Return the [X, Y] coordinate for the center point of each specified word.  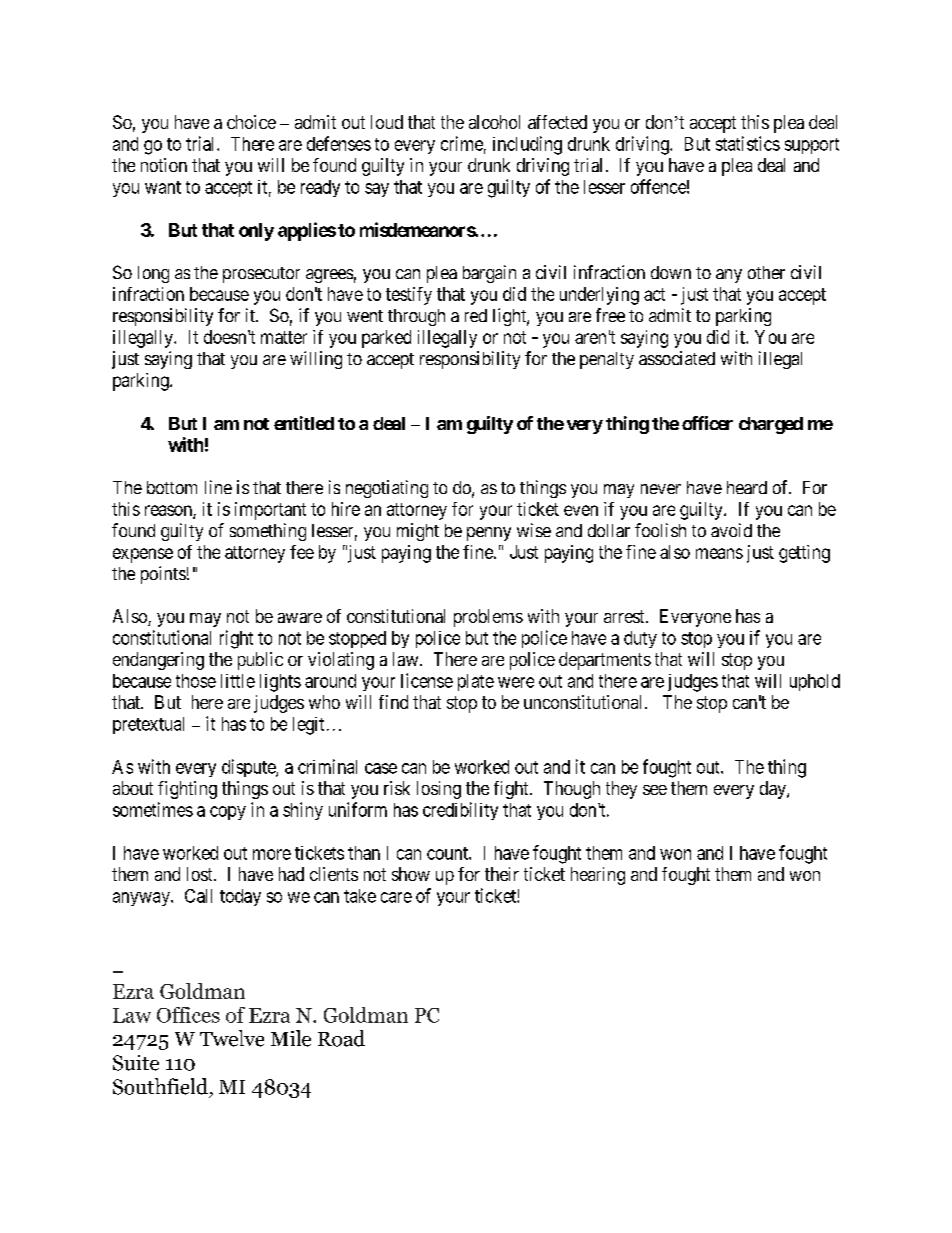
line [218, 487]
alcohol [494, 122]
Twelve [232, 1038]
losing [439, 790]
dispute [249, 768]
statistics [748, 143]
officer [707, 423]
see [655, 790]
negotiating [387, 489]
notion [164, 165]
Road [341, 1038]
